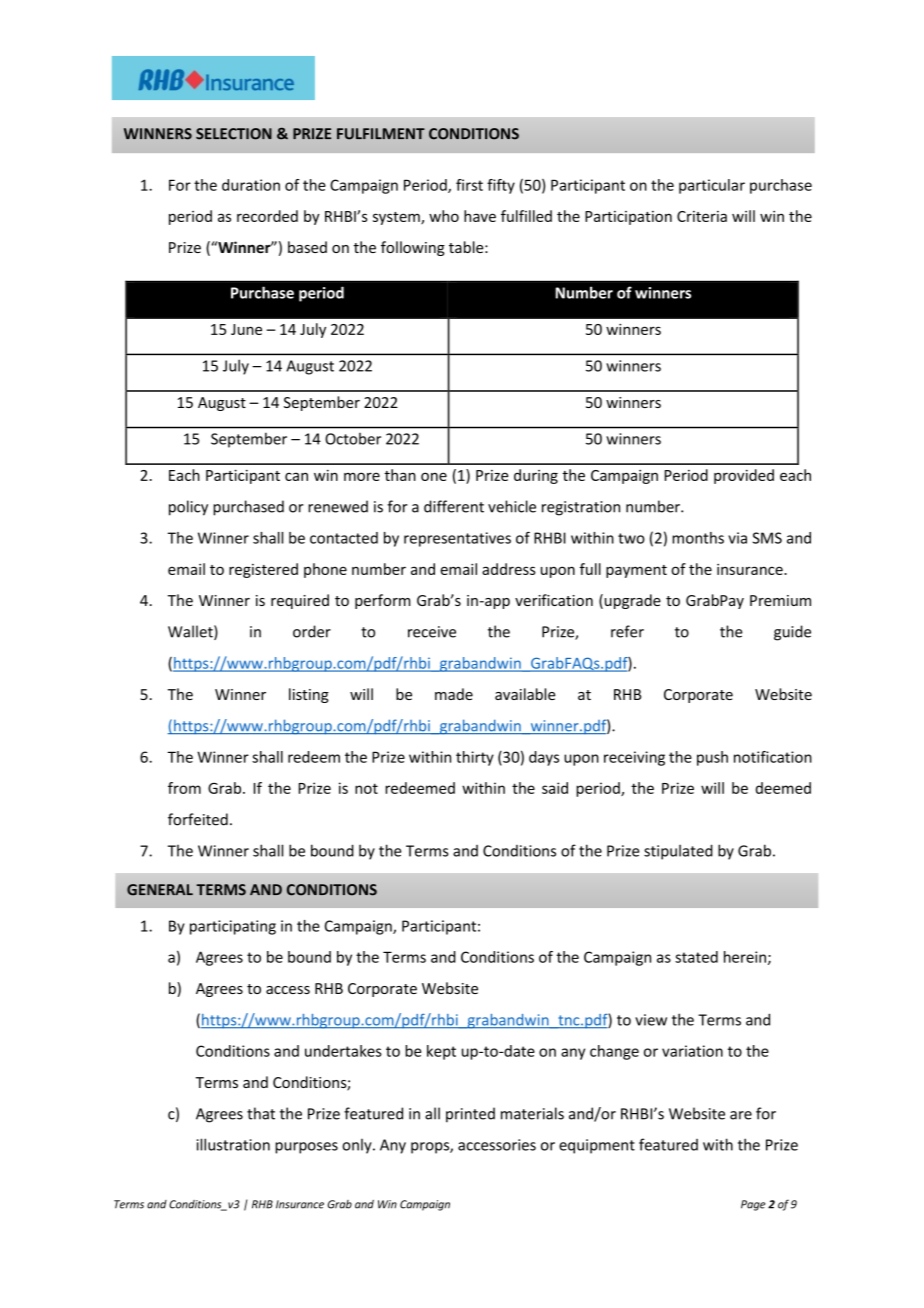 Image resolution: width=924 pixels, height=1308 pixels. What do you see at coordinates (712, 186) in the document?
I see `particular` at bounding box center [712, 186].
